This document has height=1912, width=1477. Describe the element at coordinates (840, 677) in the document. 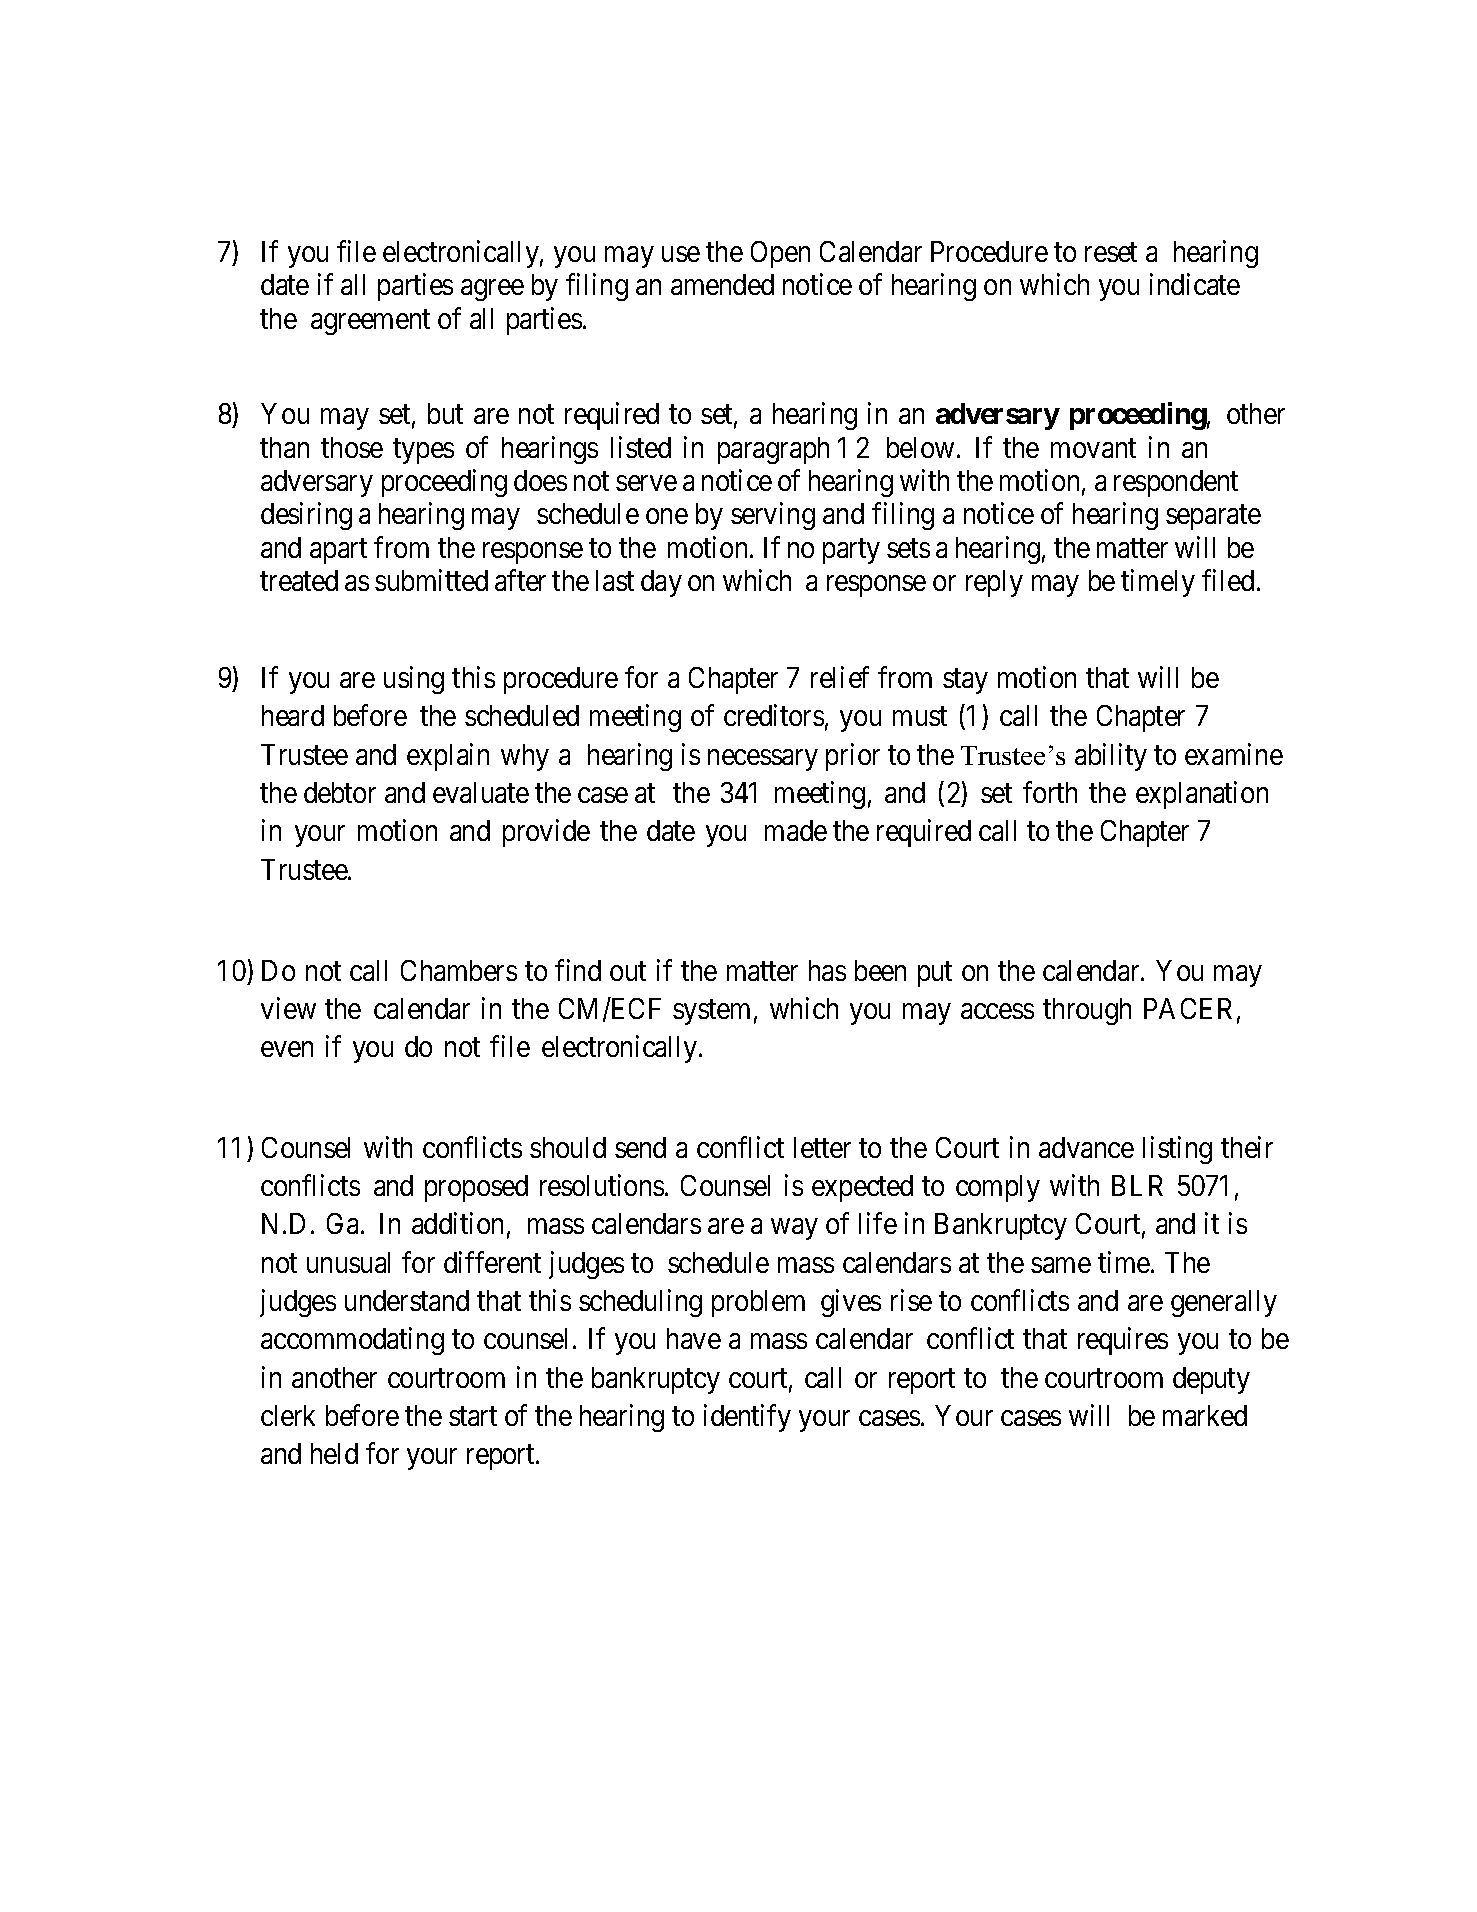

I see `relief` at that location.
